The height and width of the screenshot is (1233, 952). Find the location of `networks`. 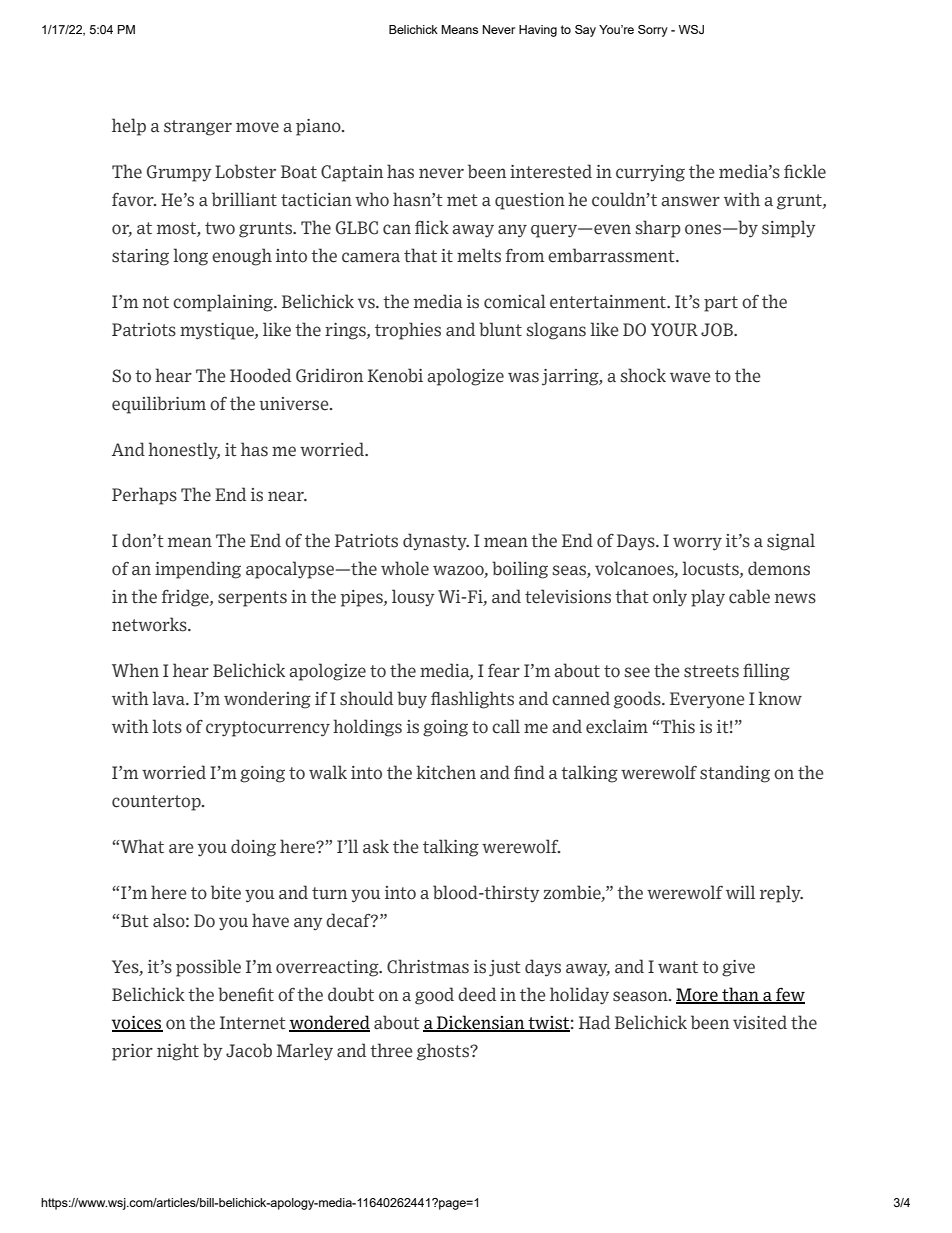

networks is located at coordinates (150, 624).
